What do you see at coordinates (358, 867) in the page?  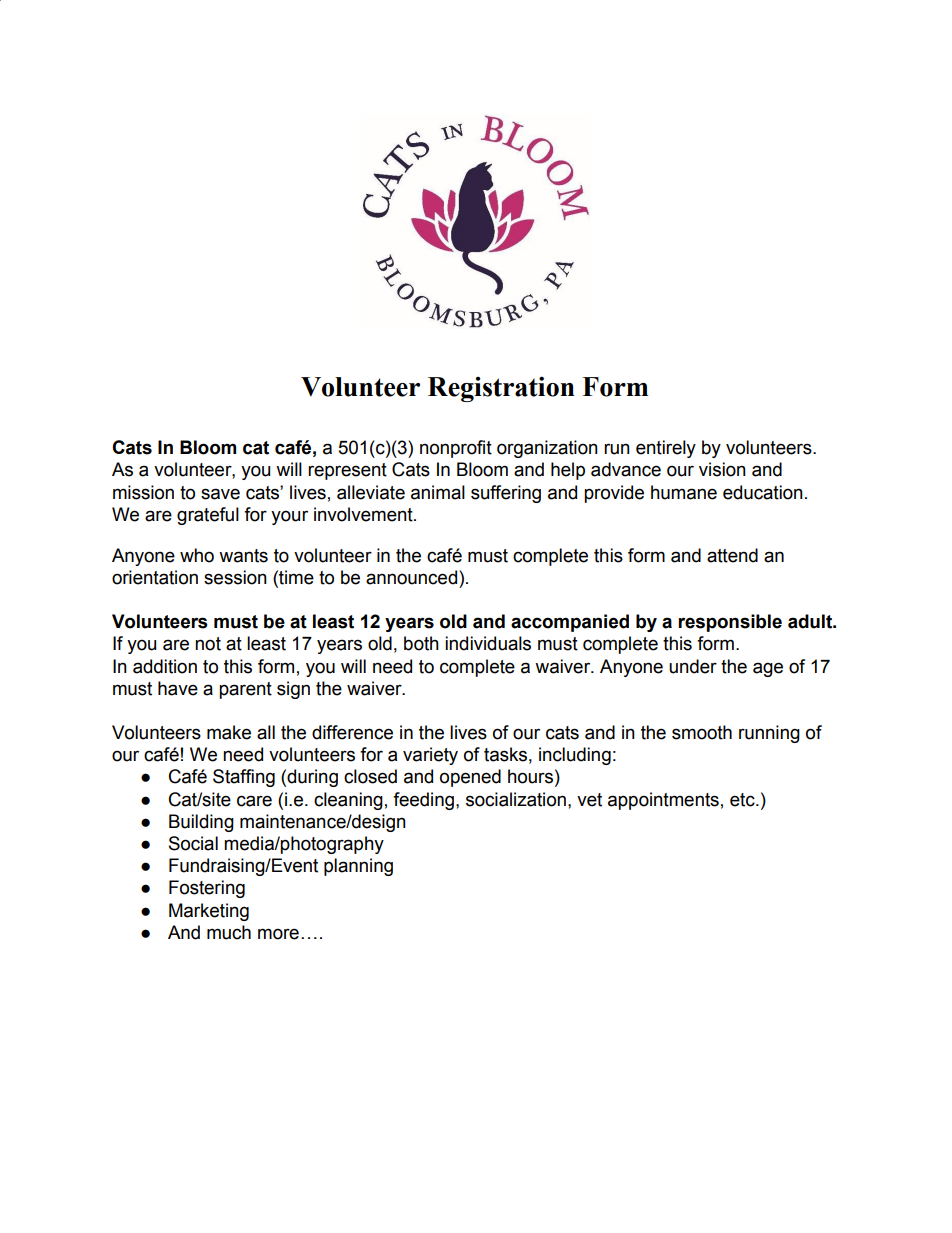 I see `planning` at bounding box center [358, 867].
